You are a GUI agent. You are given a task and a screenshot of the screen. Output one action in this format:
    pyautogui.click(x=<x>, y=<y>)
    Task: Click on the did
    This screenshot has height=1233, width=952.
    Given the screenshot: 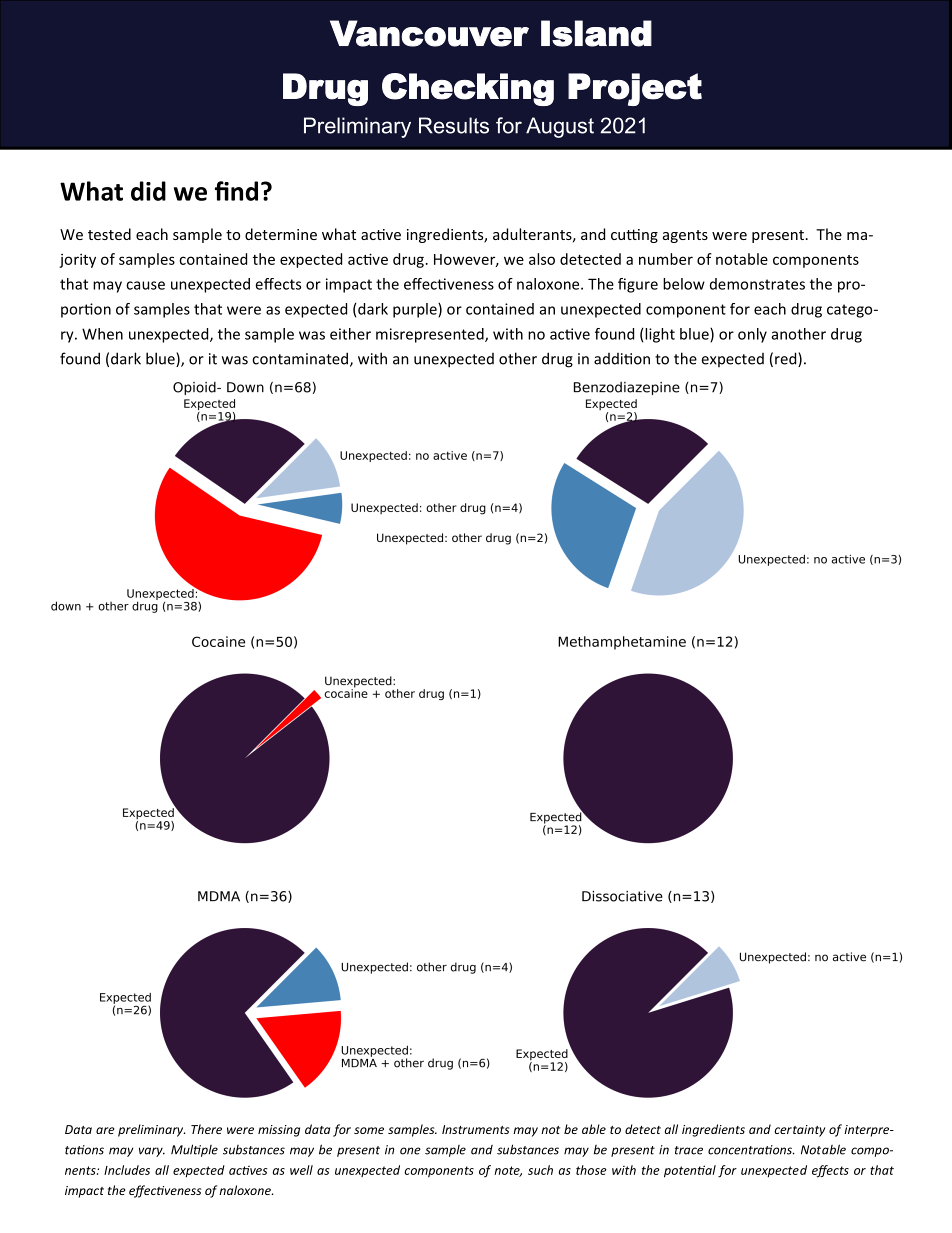 What is the action you would take?
    pyautogui.click(x=148, y=191)
